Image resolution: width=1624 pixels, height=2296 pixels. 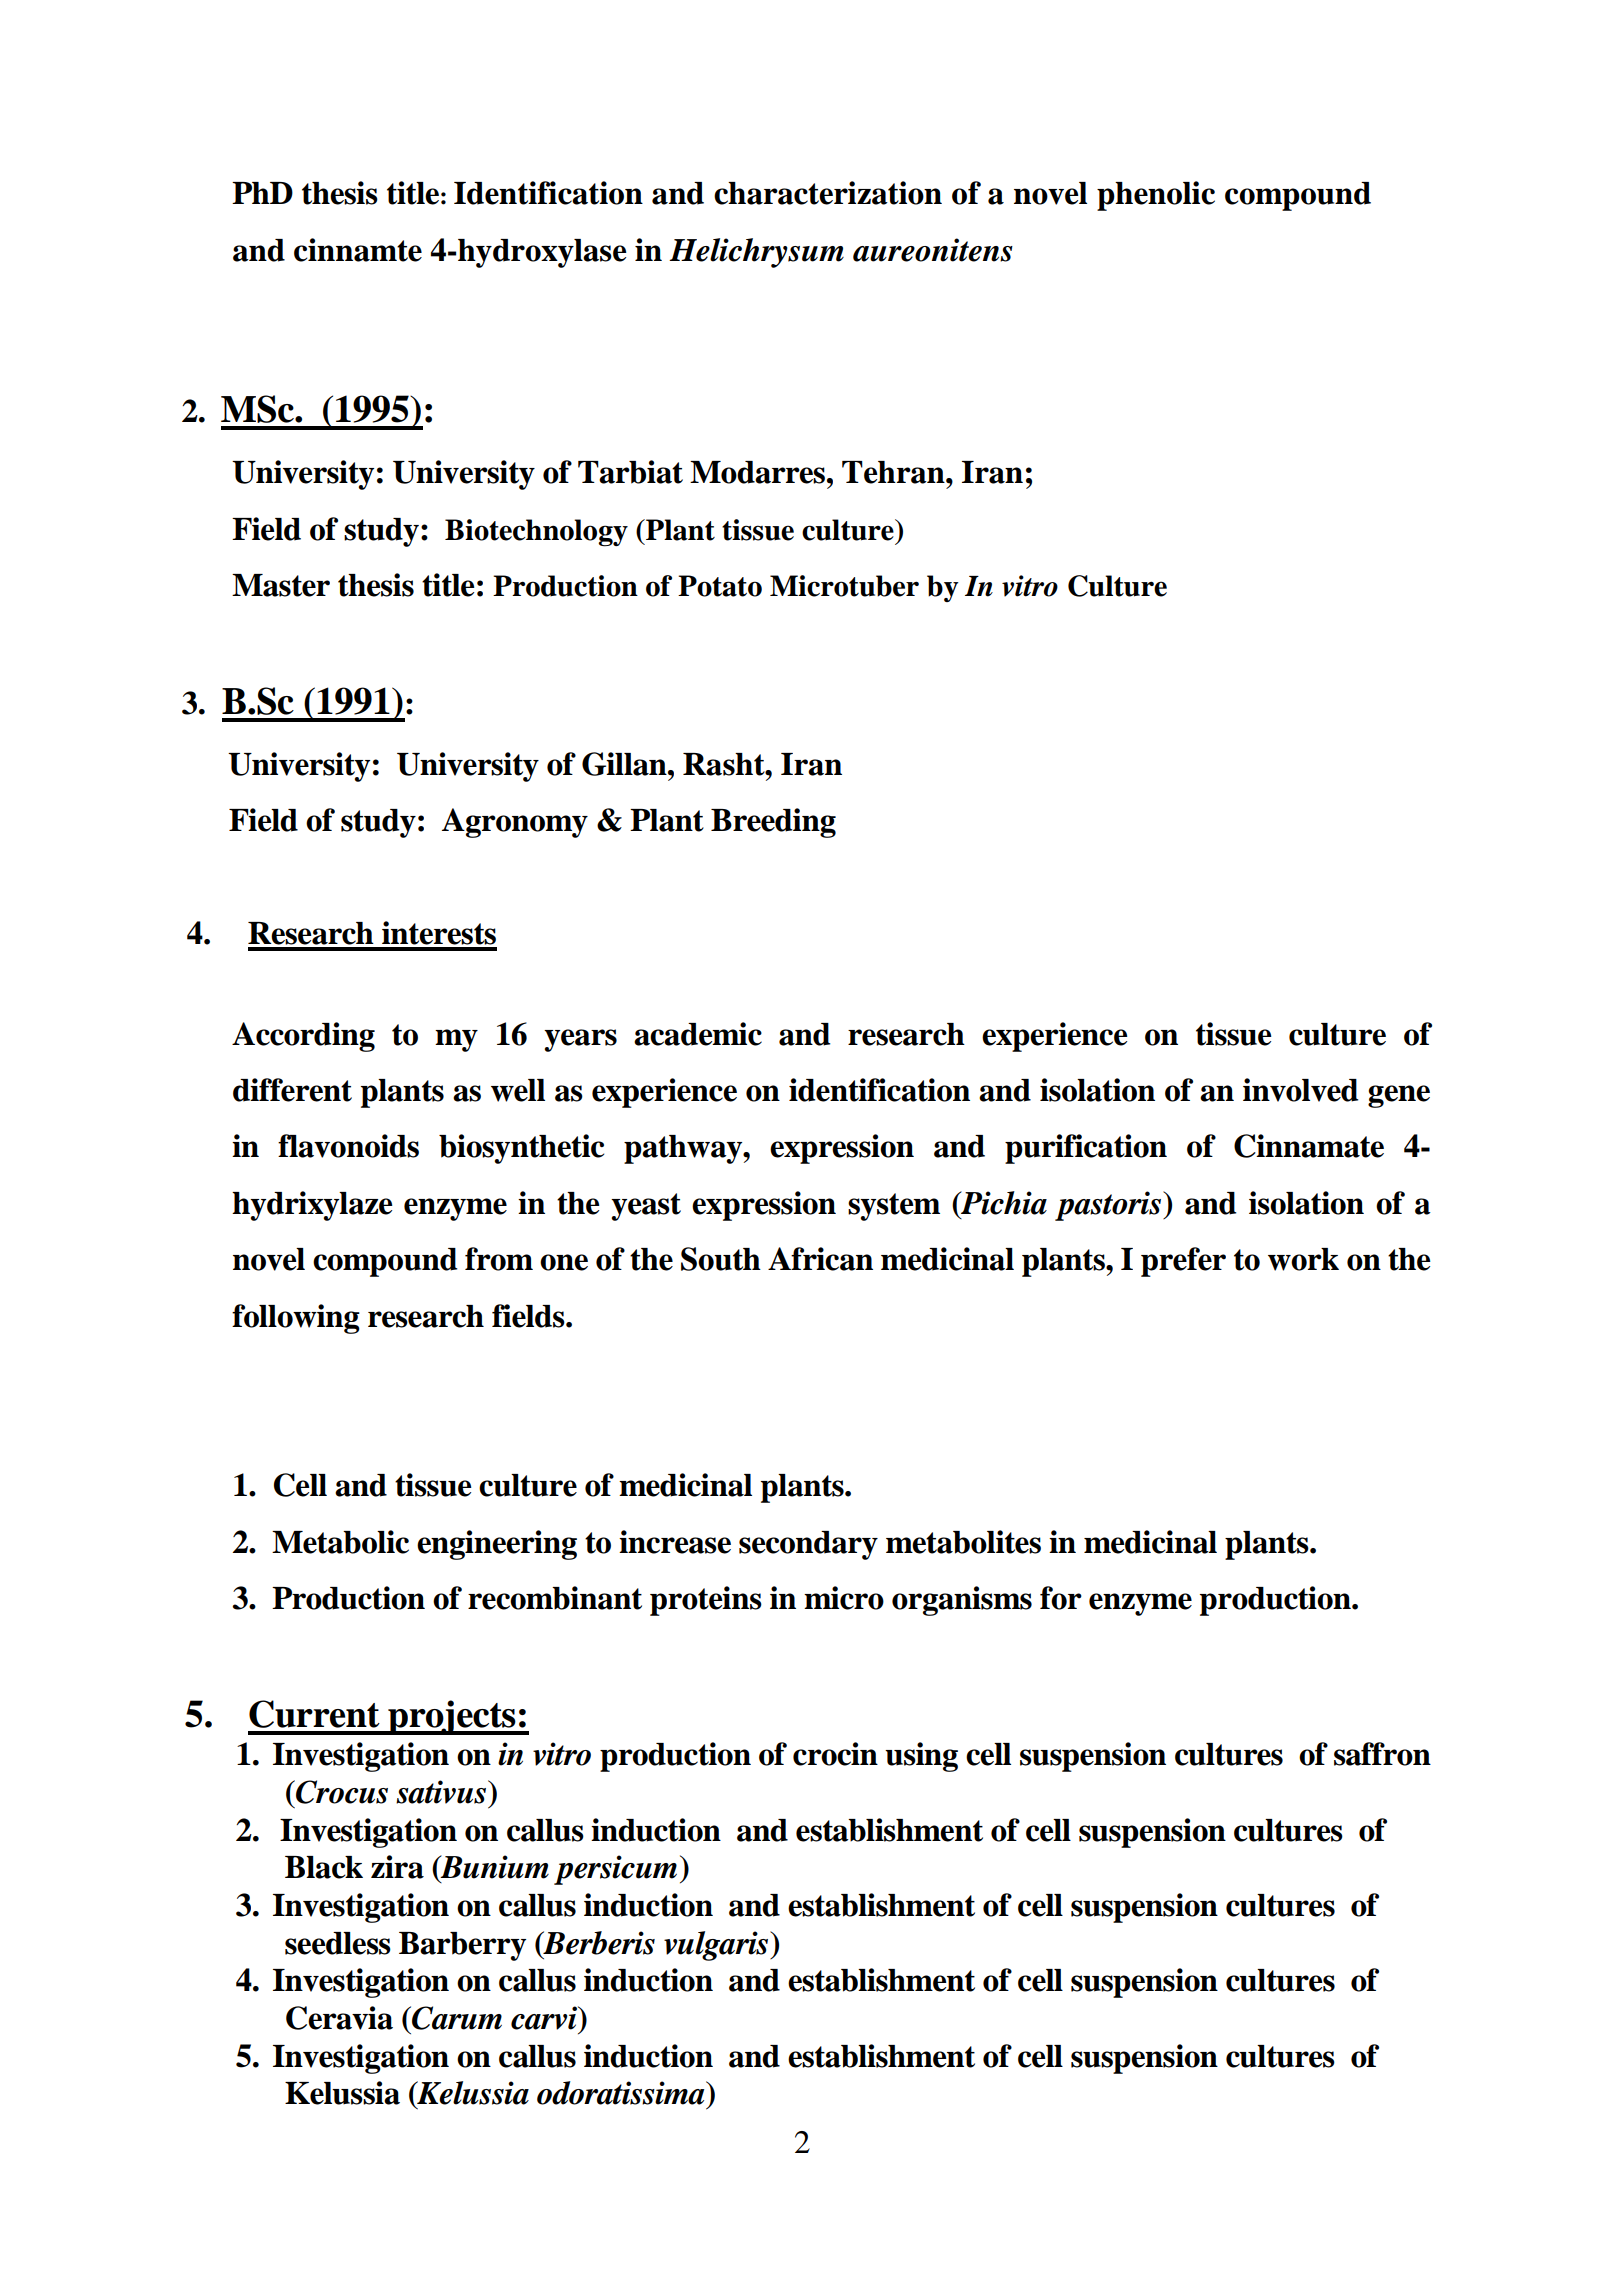 What do you see at coordinates (518, 1090) in the screenshot?
I see `well` at bounding box center [518, 1090].
